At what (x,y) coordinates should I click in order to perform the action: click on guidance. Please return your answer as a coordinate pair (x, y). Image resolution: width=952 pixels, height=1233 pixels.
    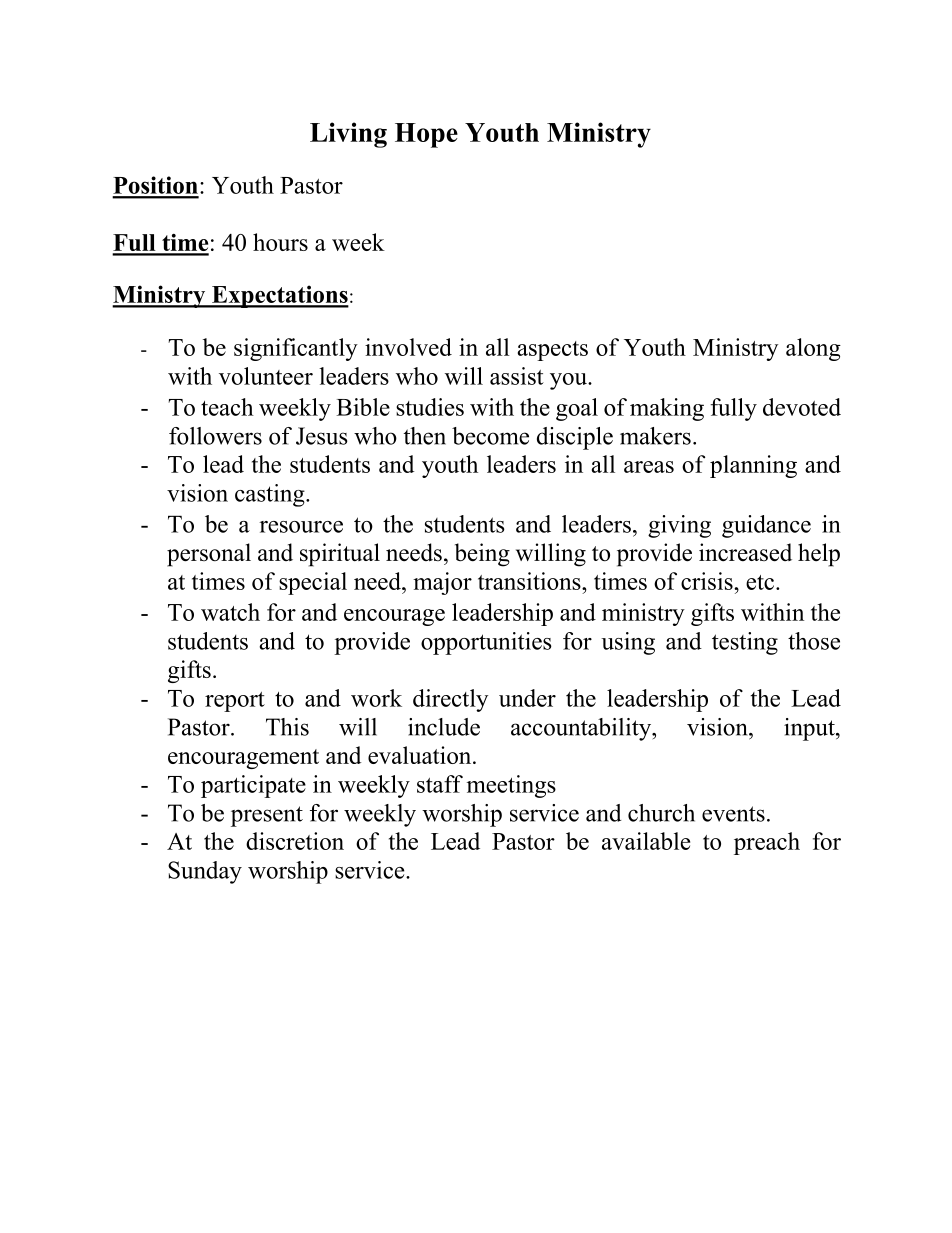
    Looking at the image, I should click on (766, 526).
